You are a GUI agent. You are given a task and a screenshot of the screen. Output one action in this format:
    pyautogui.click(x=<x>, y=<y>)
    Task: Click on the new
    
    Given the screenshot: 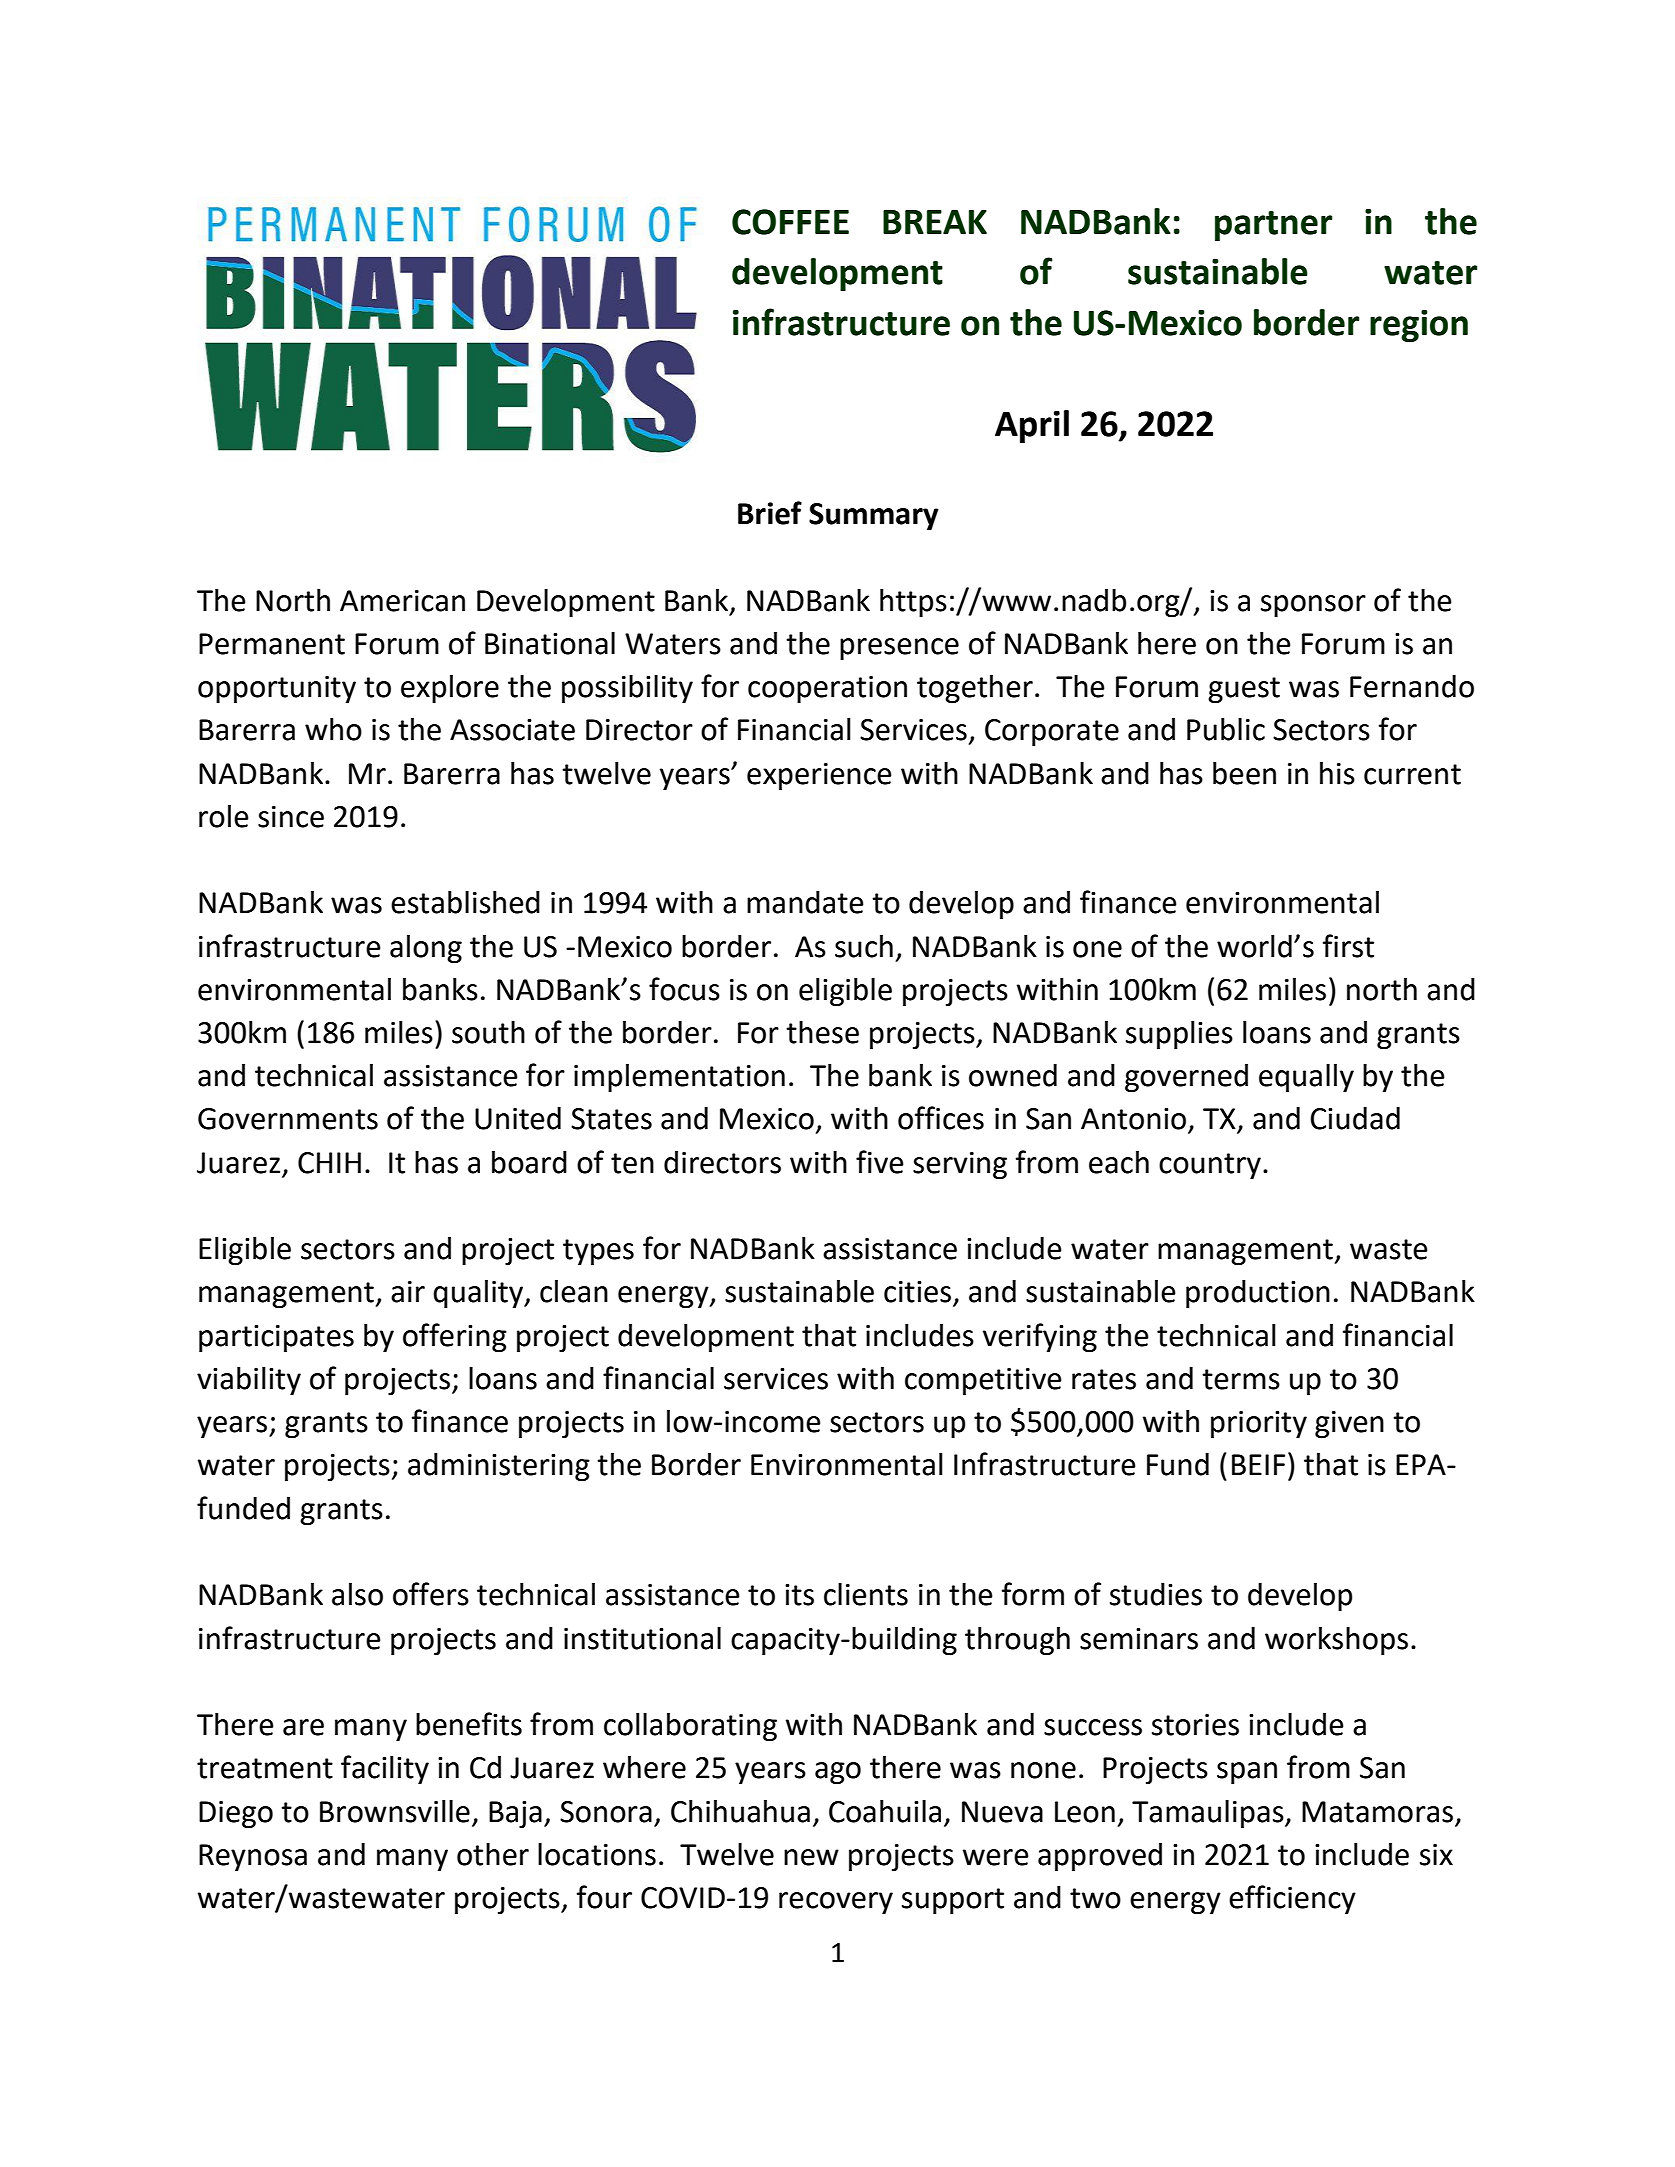 What is the action you would take?
    pyautogui.click(x=811, y=1857)
